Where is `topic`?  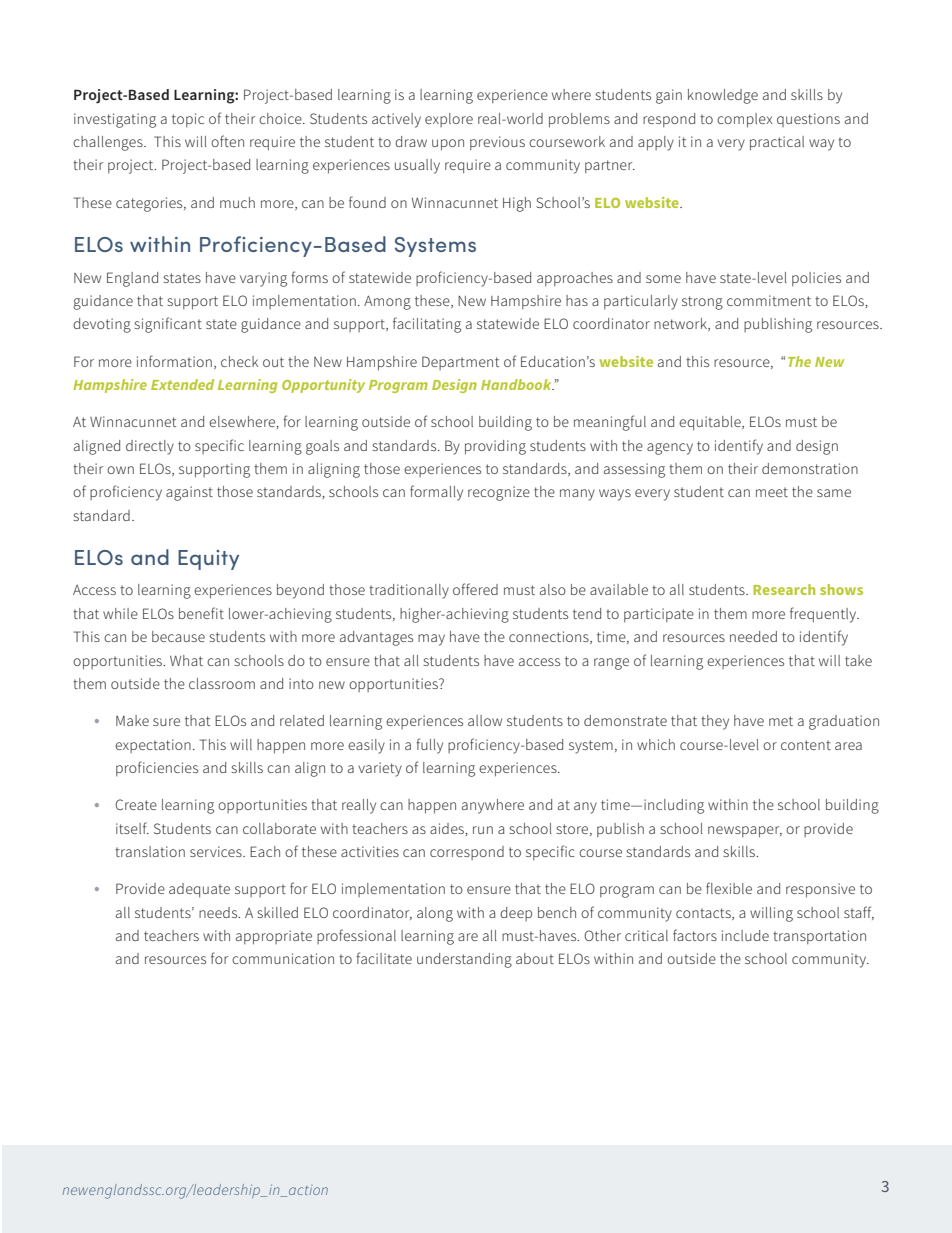
topic is located at coordinates (188, 120).
